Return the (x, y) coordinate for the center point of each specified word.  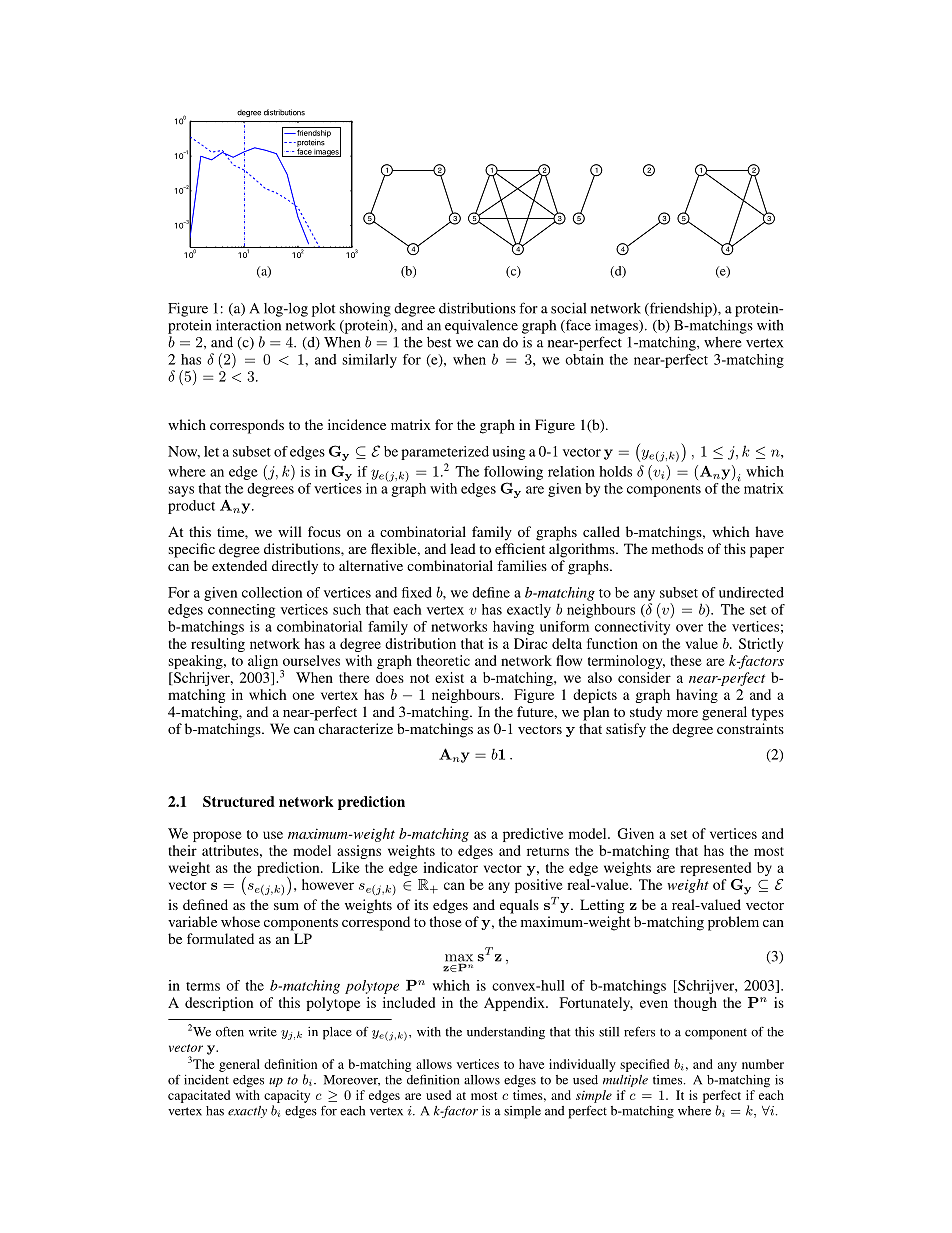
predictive (533, 835)
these (686, 660)
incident (206, 1080)
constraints (750, 728)
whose (240, 921)
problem (733, 923)
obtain (584, 359)
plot (323, 310)
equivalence (481, 326)
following (513, 473)
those (445, 921)
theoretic (443, 660)
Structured (239, 801)
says (181, 491)
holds (615, 471)
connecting (241, 611)
